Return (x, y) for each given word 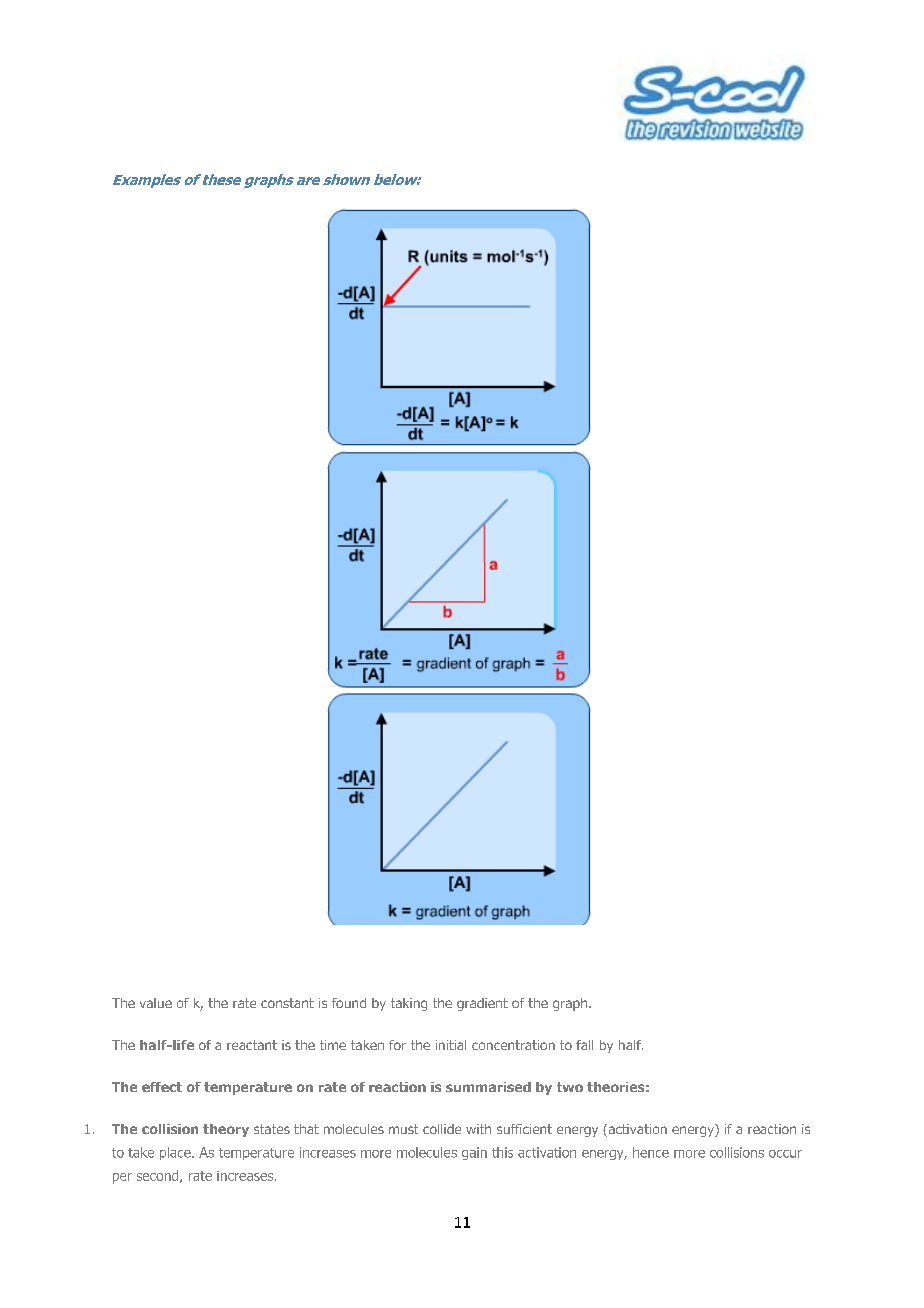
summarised (488, 1087)
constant (287, 1003)
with (478, 1129)
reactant (252, 1045)
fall (584, 1045)
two (570, 1087)
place (176, 1153)
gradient (482, 1004)
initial (451, 1045)
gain (474, 1153)
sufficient (524, 1129)
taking (409, 1004)
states (272, 1129)
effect (162, 1087)
